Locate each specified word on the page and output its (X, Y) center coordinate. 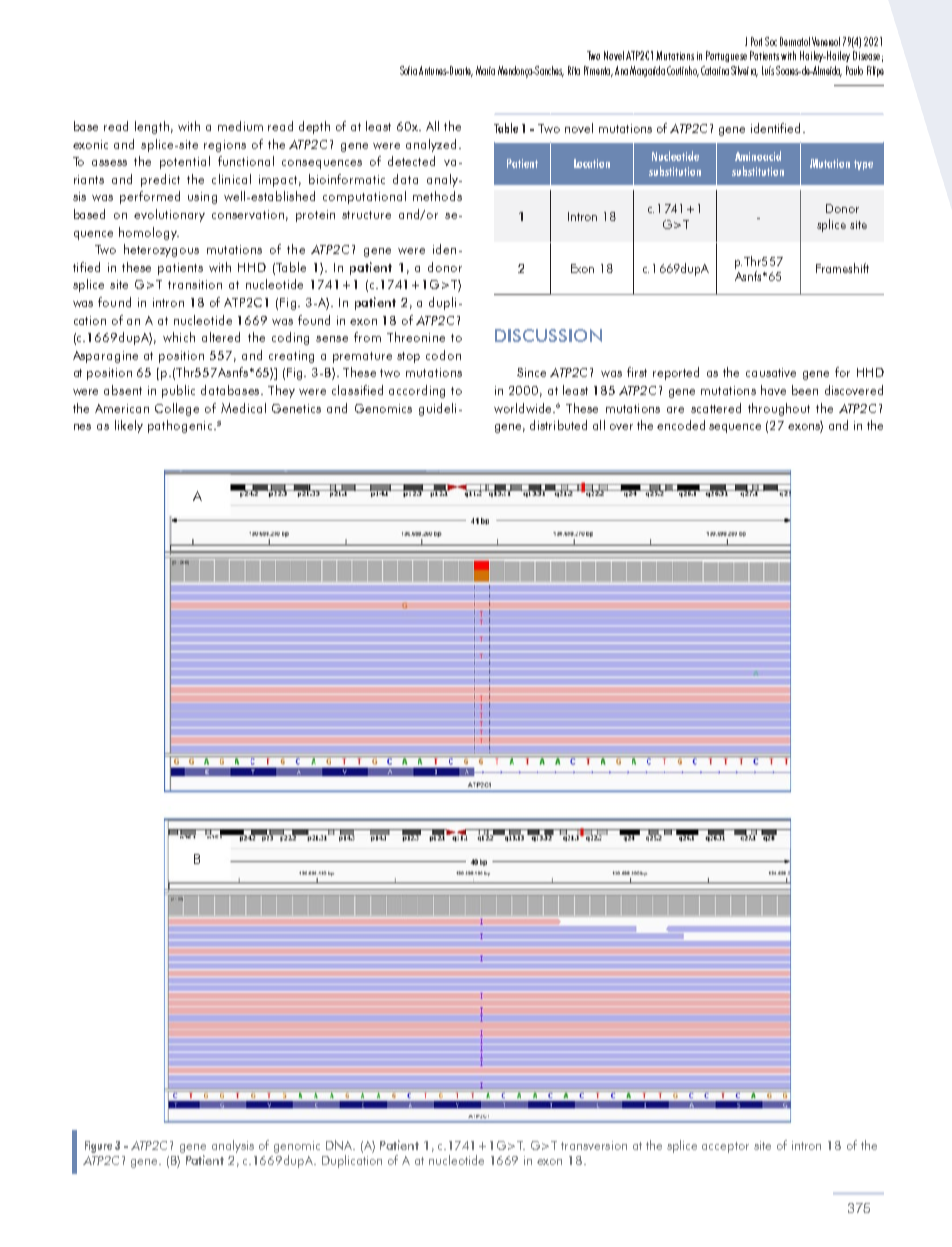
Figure (98, 1147)
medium (240, 126)
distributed (558, 425)
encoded (681, 425)
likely (129, 426)
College (177, 409)
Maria (485, 70)
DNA (340, 1145)
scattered (716, 408)
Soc (771, 41)
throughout (779, 409)
